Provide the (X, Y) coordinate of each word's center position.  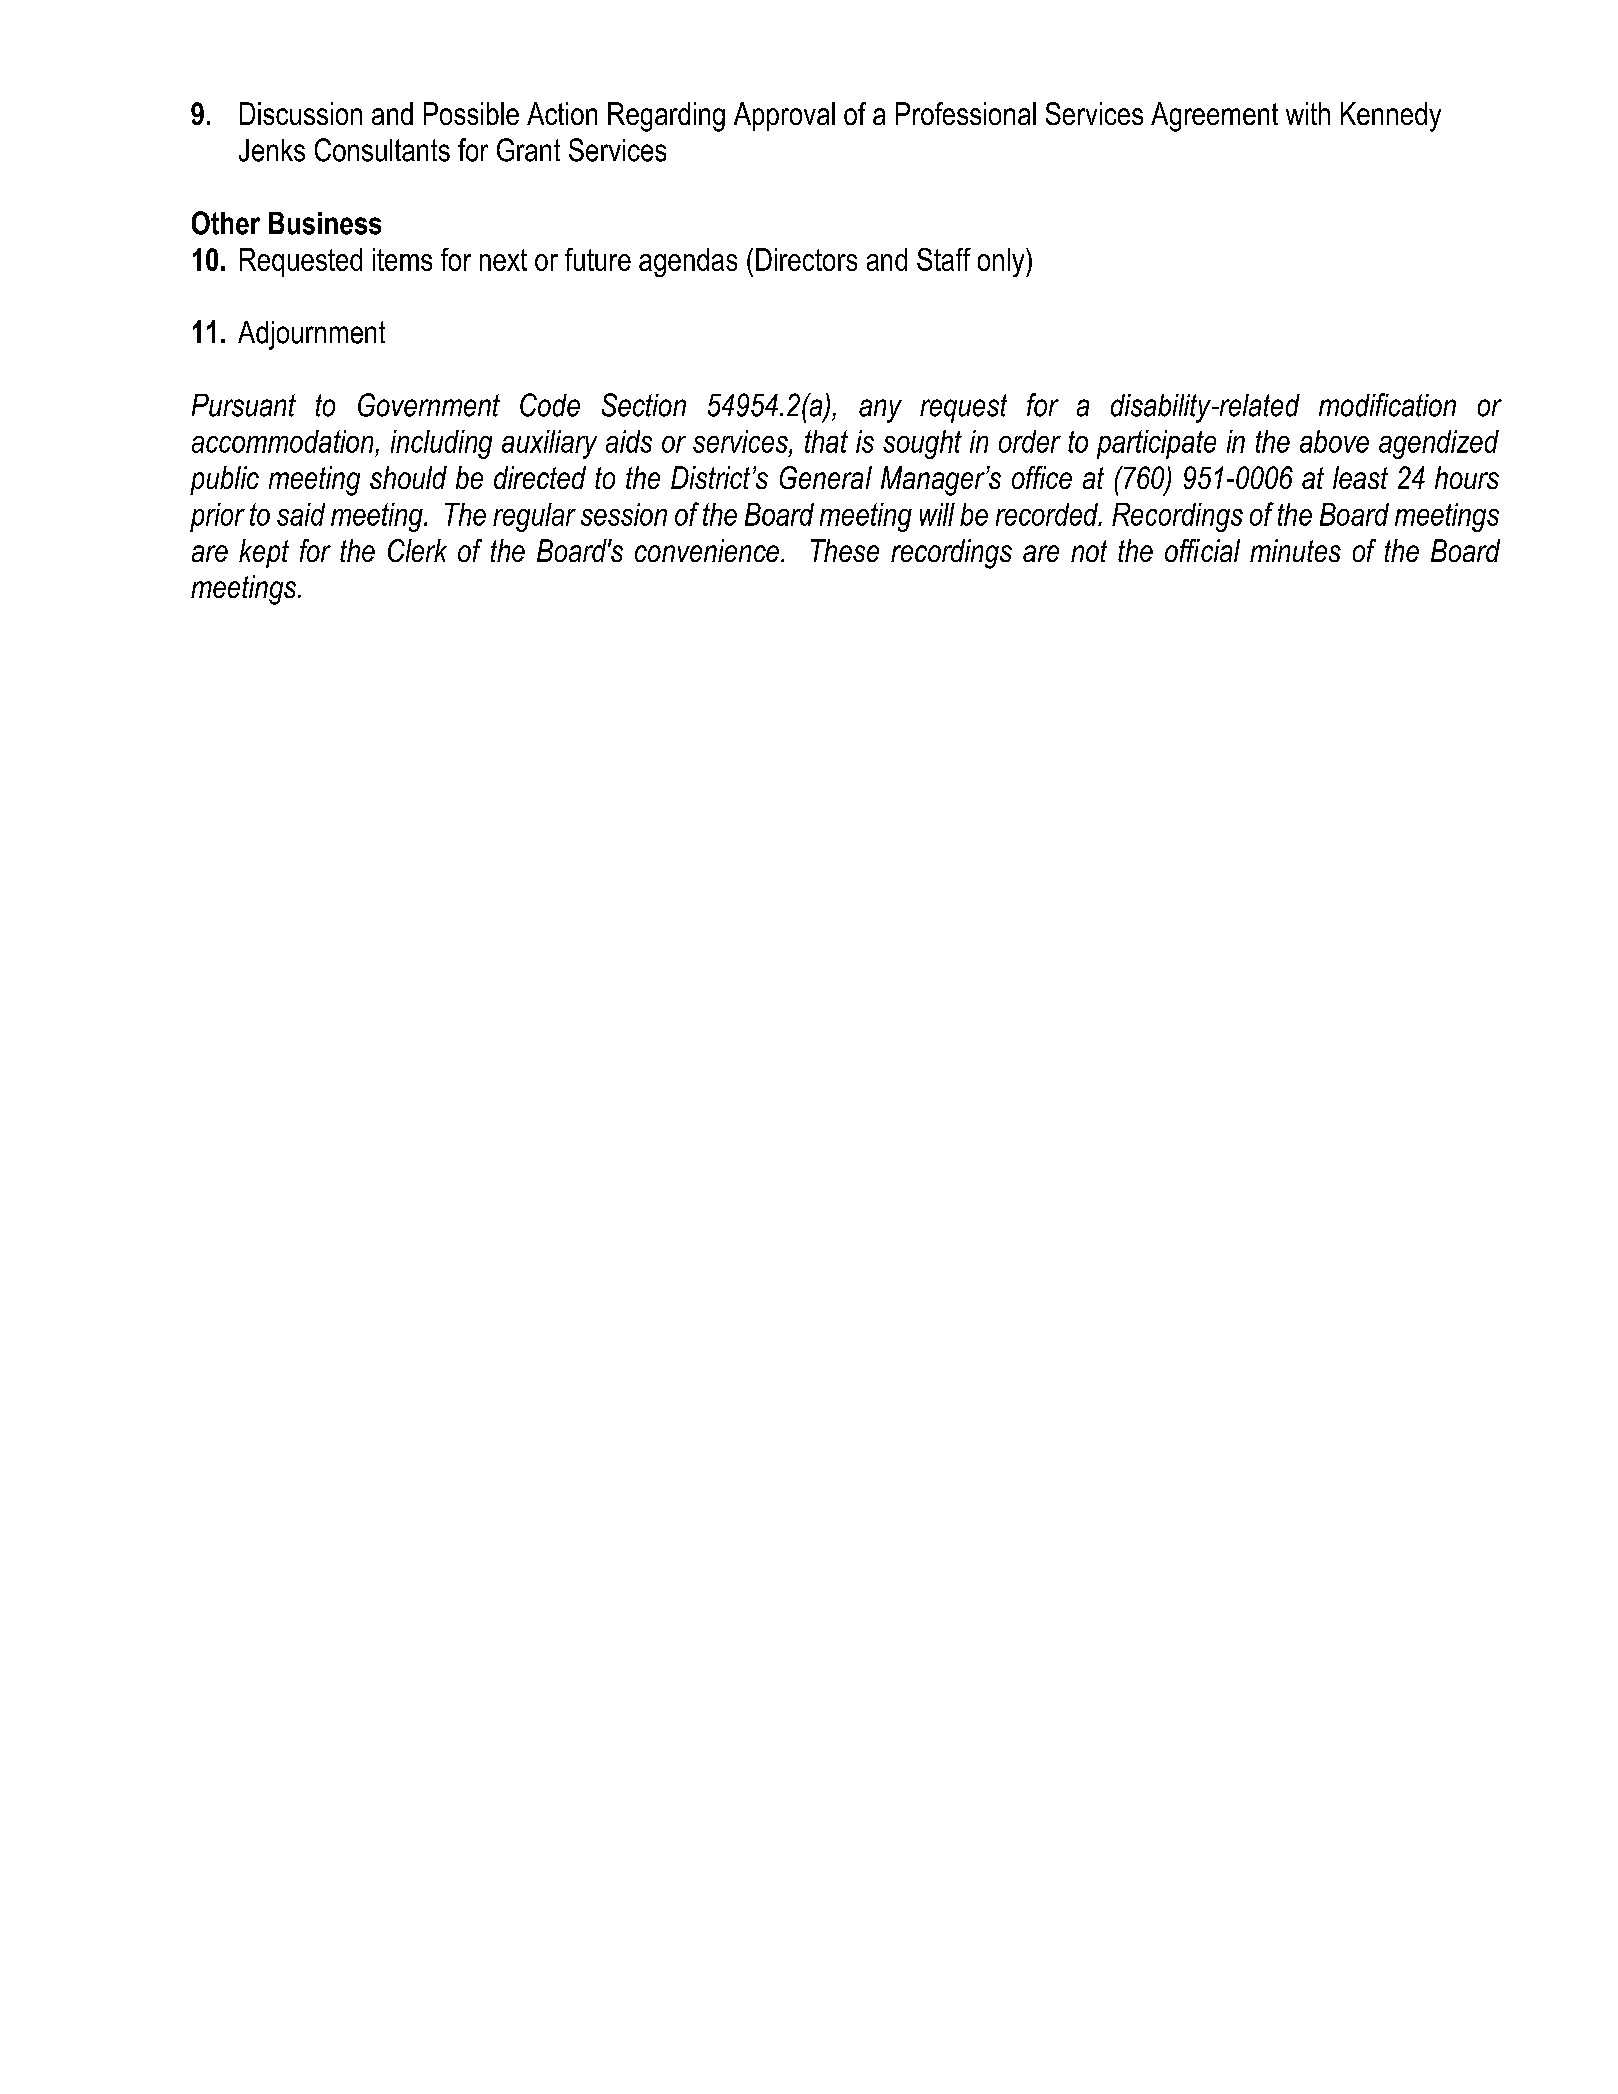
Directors (806, 259)
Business (325, 223)
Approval (784, 116)
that (826, 441)
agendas (688, 262)
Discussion (301, 113)
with (1308, 113)
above (1334, 441)
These (845, 550)
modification (1387, 405)
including (441, 444)
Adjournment (311, 335)
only (1002, 262)
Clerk (417, 550)
